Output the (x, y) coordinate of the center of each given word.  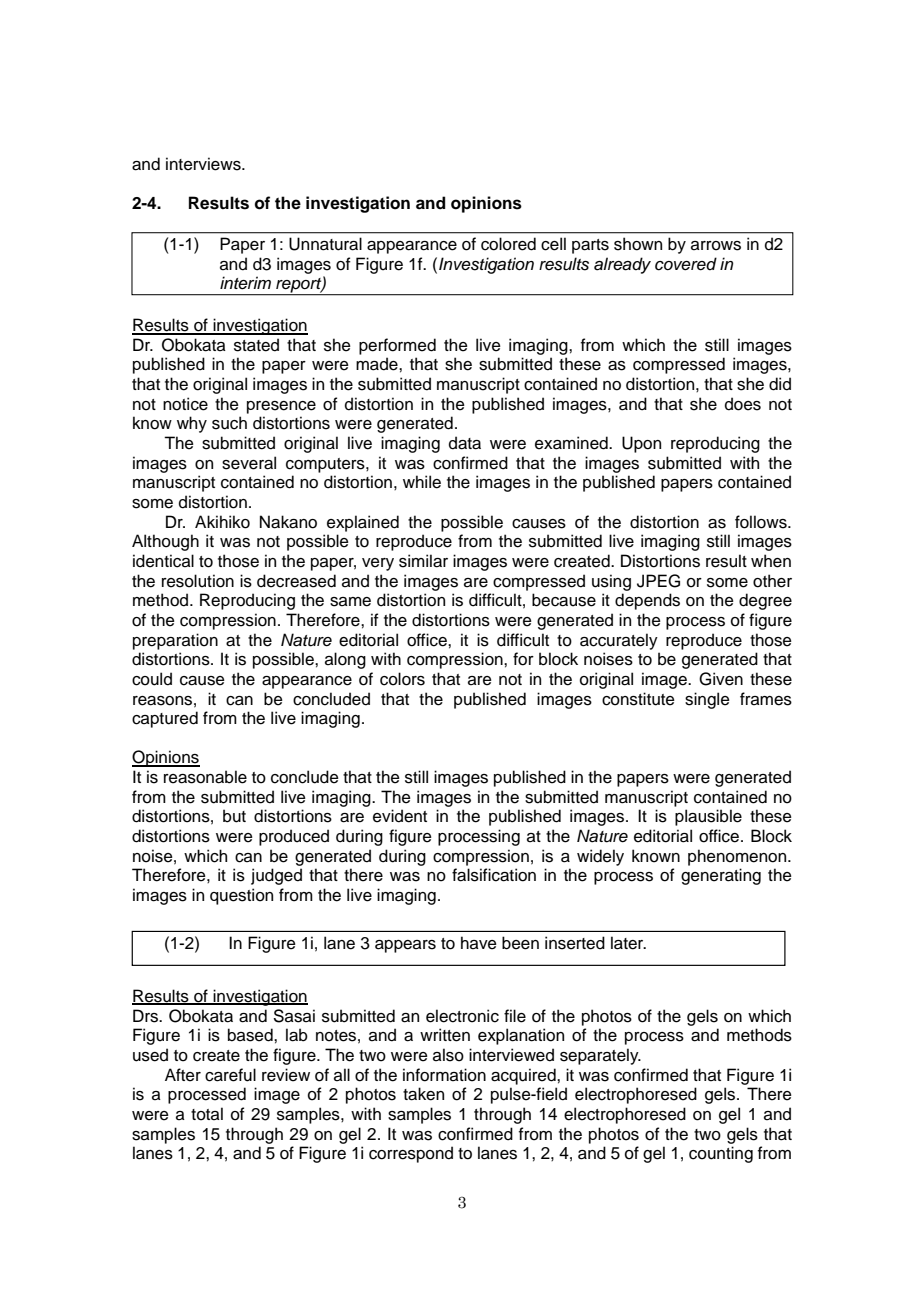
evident (400, 816)
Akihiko (222, 522)
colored (508, 244)
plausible (708, 817)
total (207, 1114)
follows (762, 522)
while (422, 482)
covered (686, 264)
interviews (204, 164)
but (234, 816)
